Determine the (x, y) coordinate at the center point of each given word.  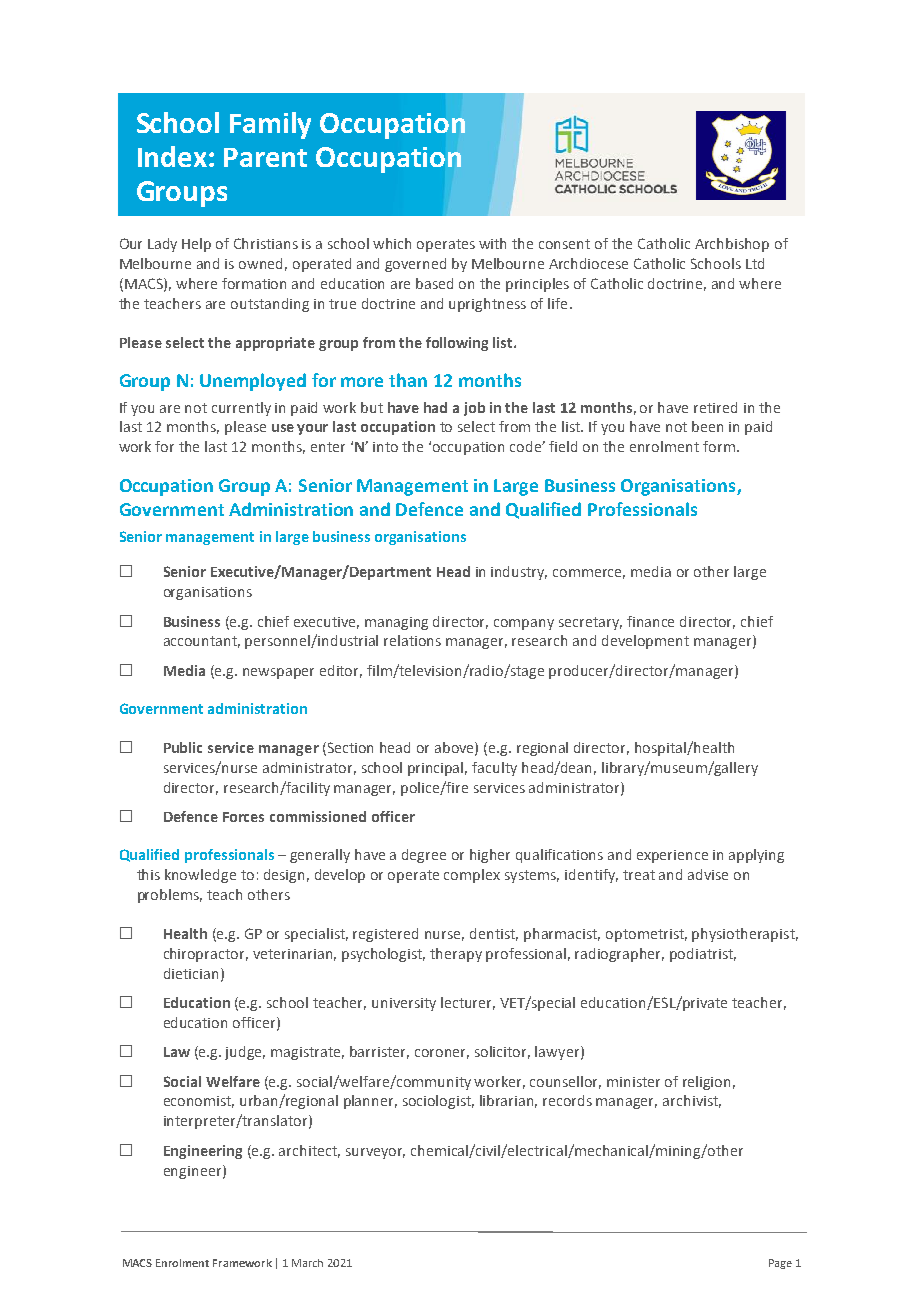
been (707, 426)
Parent (265, 157)
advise (708, 874)
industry (519, 573)
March (307, 1263)
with (492, 243)
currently (241, 409)
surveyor (375, 1153)
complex (472, 876)
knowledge (200, 876)
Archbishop (732, 245)
